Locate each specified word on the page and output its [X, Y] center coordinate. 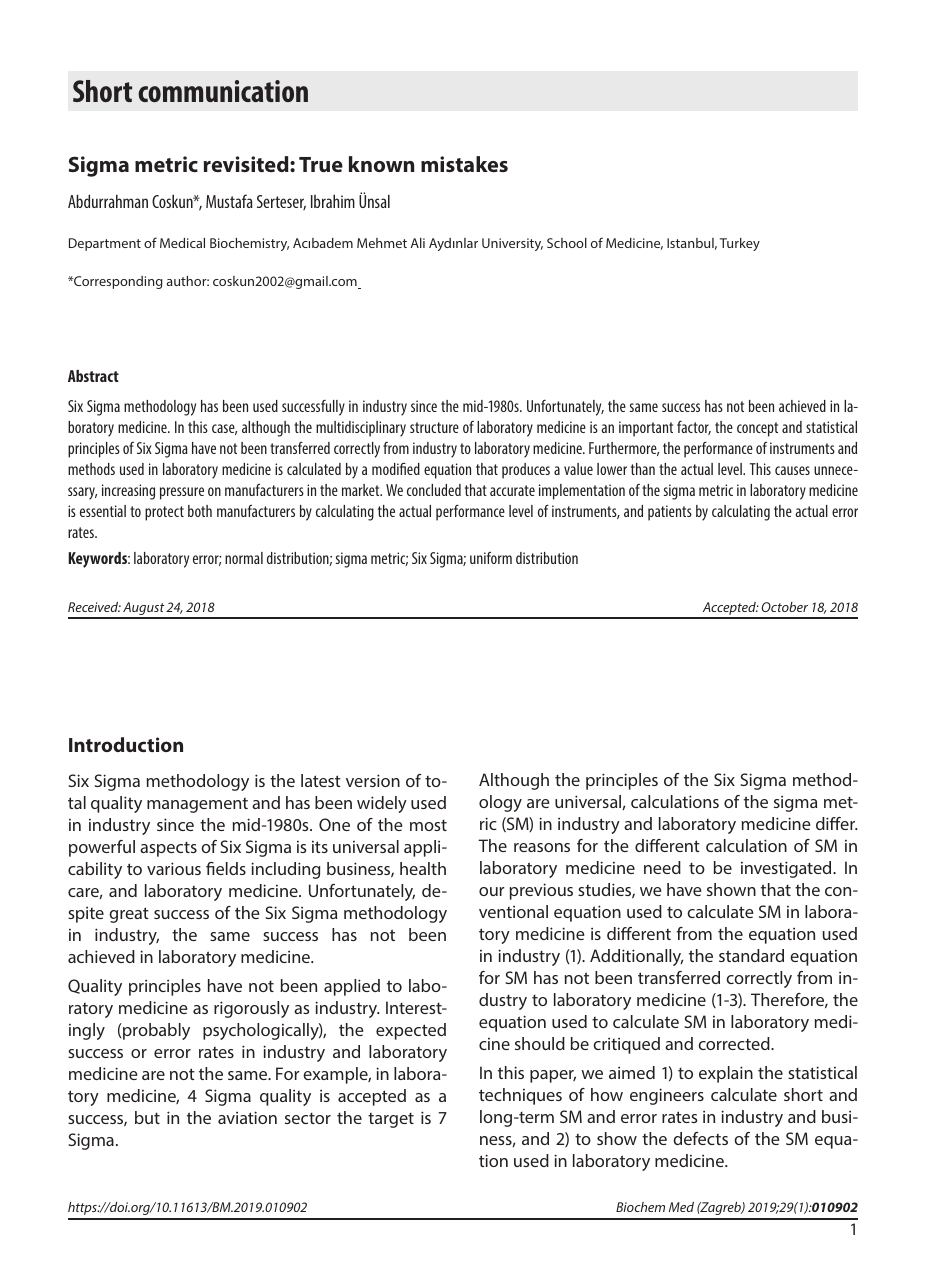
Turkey [740, 244]
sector [308, 1118]
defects [700, 1138]
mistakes [464, 164]
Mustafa [229, 201]
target [391, 1120]
